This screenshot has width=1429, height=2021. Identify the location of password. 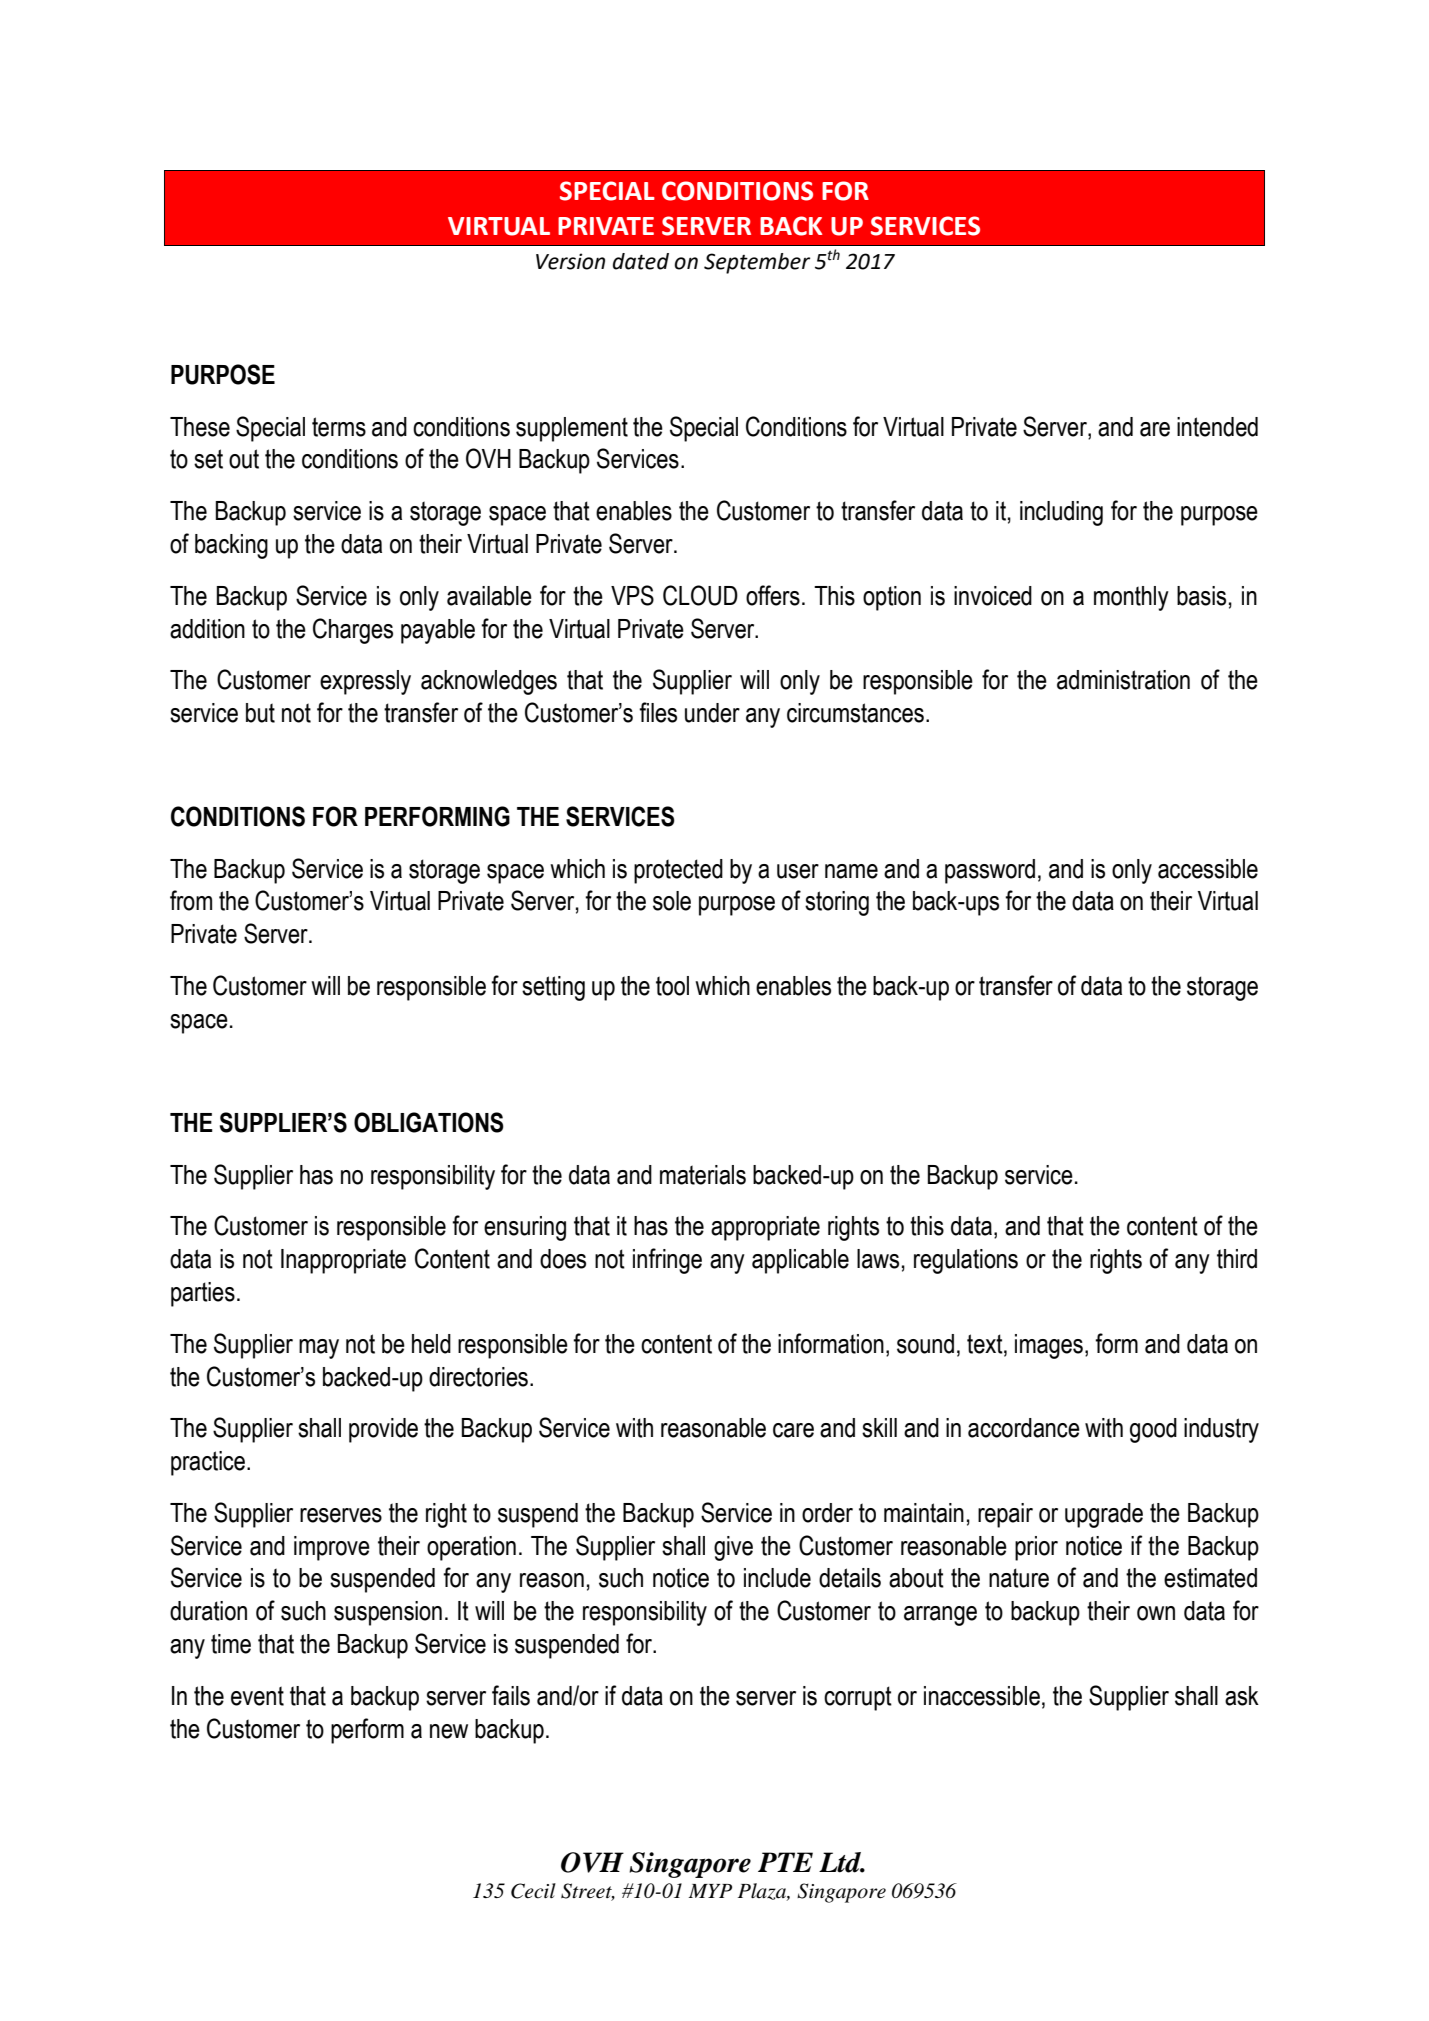
(990, 871).
